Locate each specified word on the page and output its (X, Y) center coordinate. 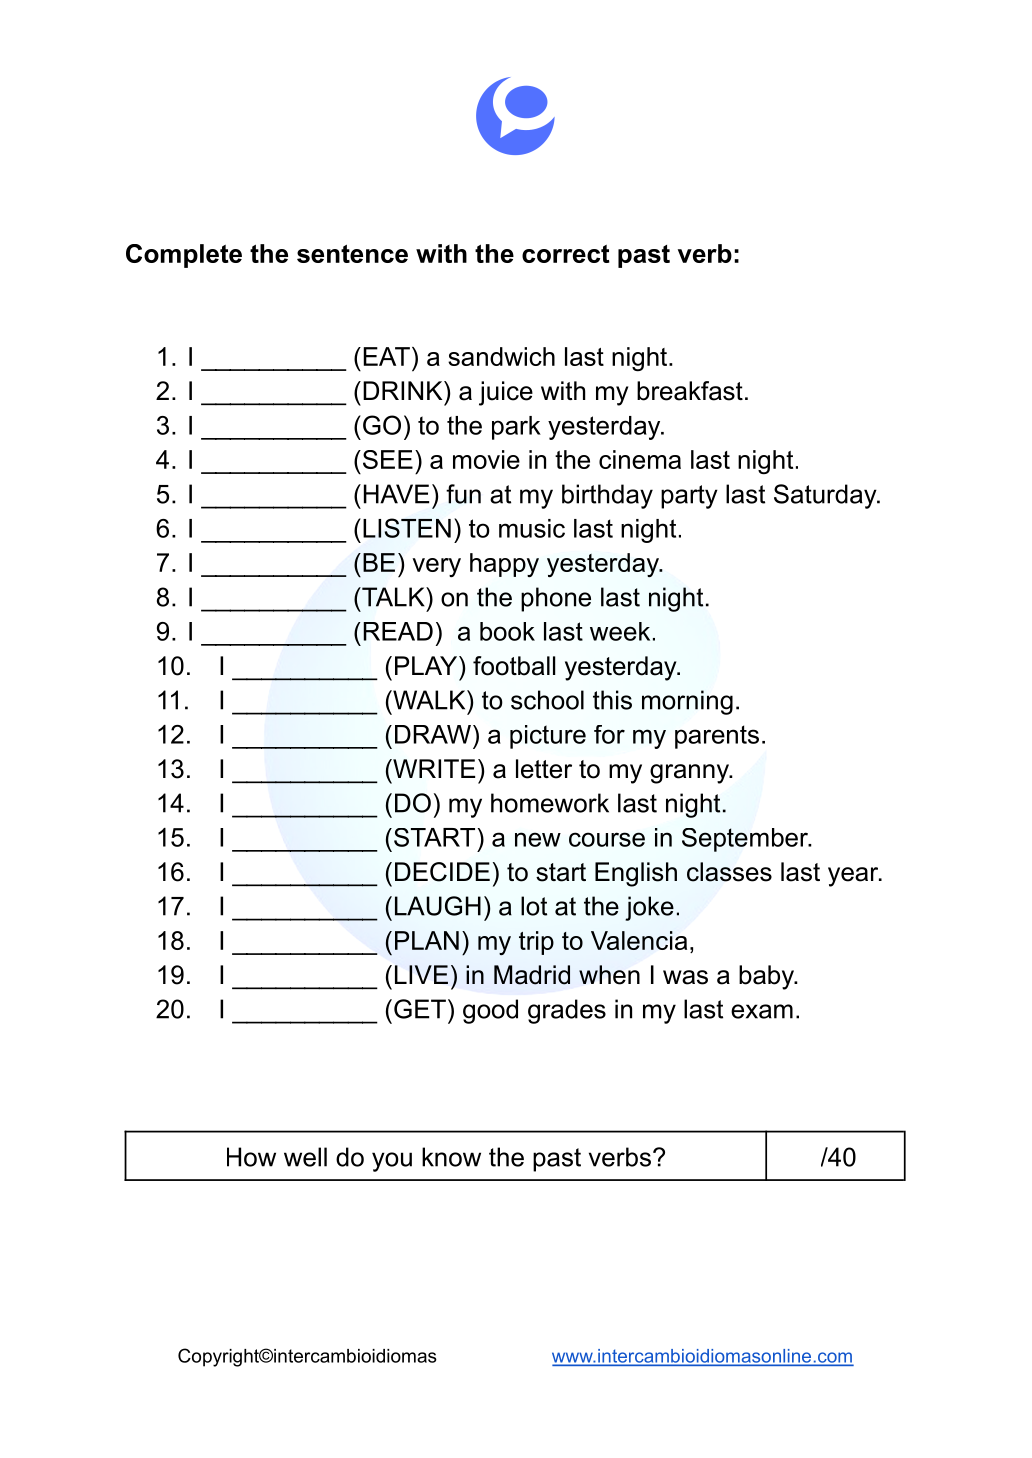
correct (566, 254)
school (547, 700)
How (251, 1157)
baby (767, 977)
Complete (184, 256)
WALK (429, 700)
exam (762, 1011)
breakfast (690, 391)
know (451, 1157)
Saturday (826, 496)
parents (717, 737)
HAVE (396, 494)
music (532, 528)
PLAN (427, 940)
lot (534, 906)
